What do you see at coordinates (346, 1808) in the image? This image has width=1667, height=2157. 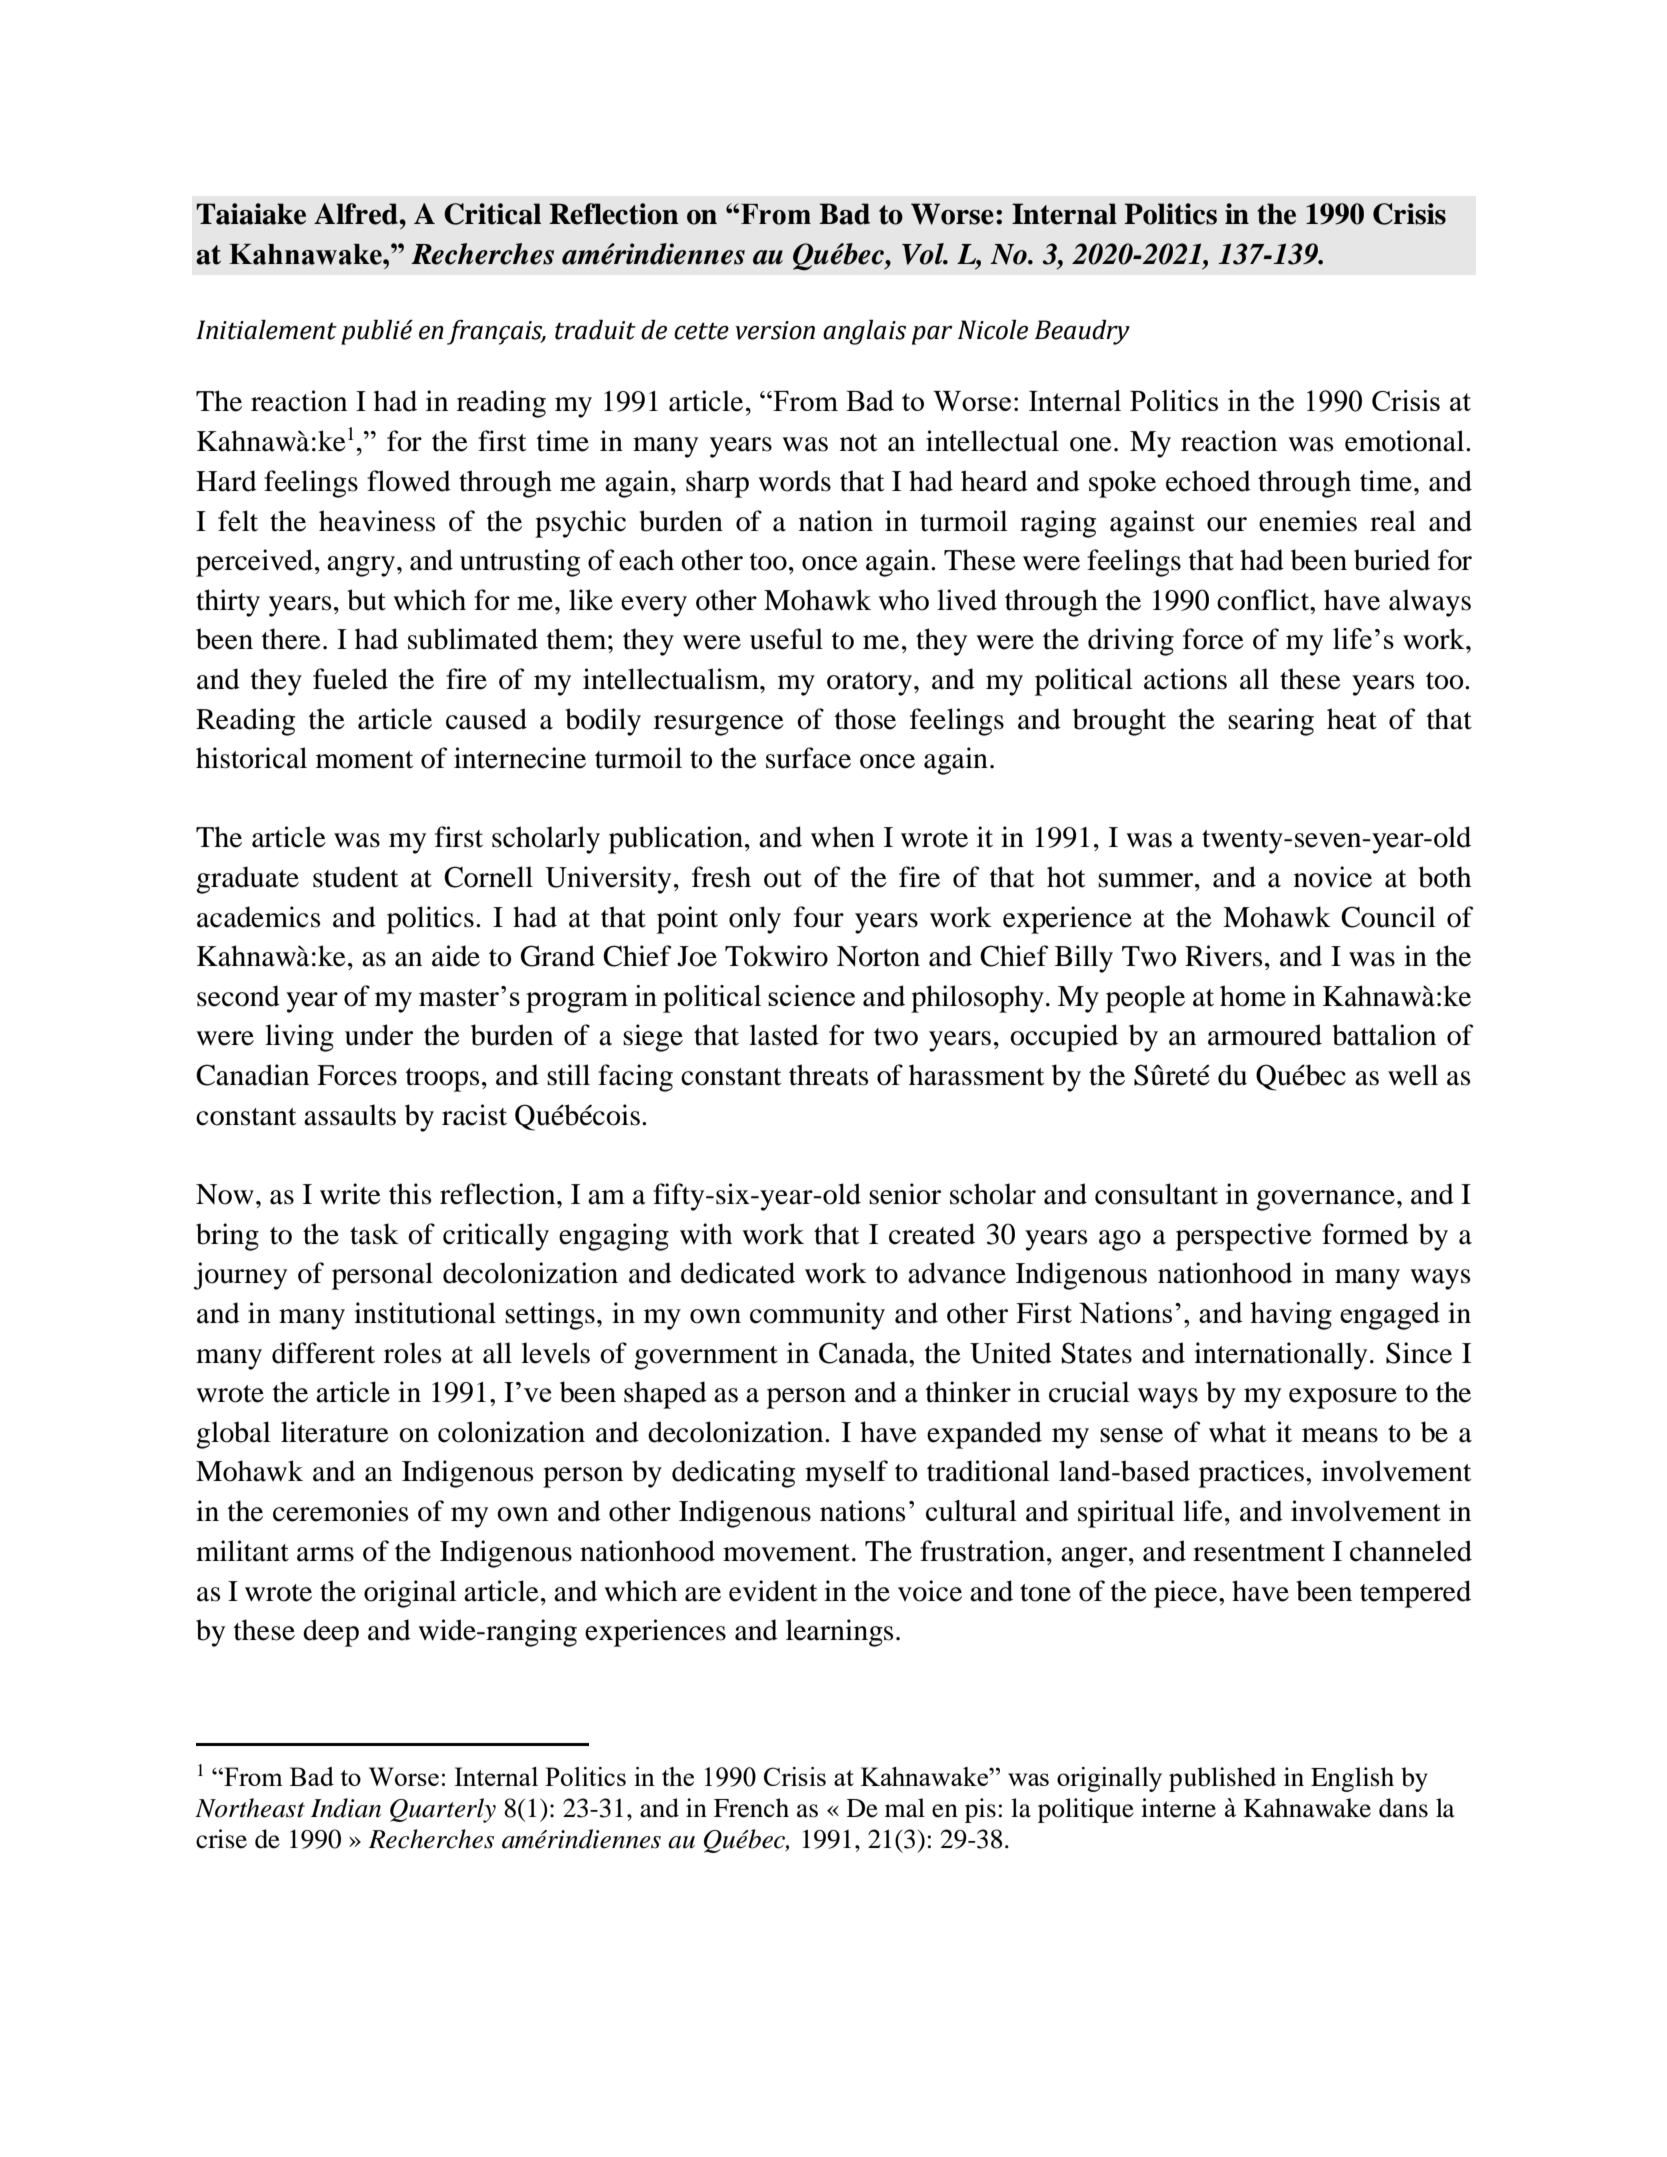 I see `Indian` at bounding box center [346, 1808].
